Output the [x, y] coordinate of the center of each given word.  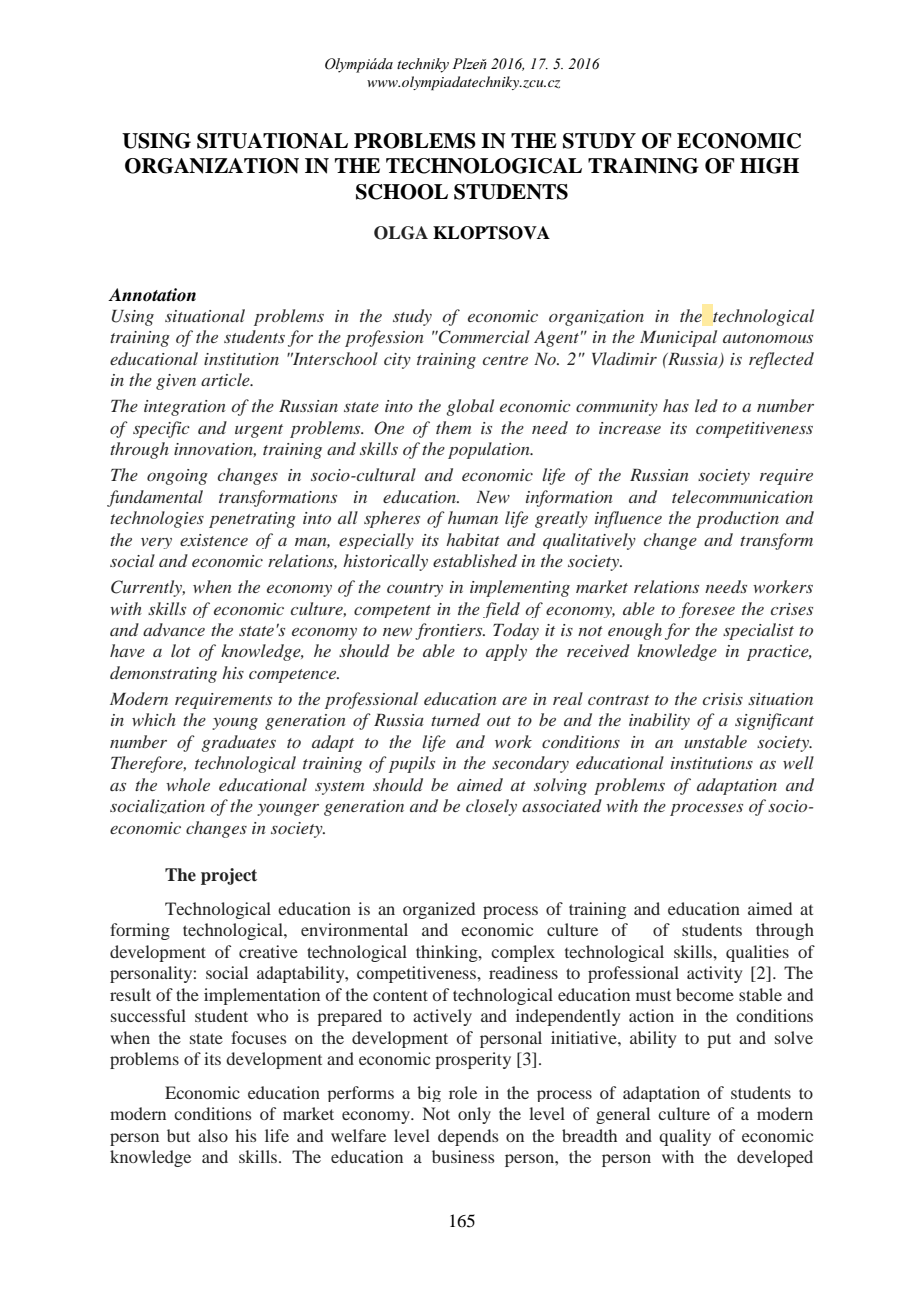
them [453, 427]
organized [439, 910]
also [213, 1135]
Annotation [152, 295]
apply [506, 652]
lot [181, 650]
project [229, 876]
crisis [723, 699]
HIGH [769, 166]
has [676, 405]
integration [184, 408]
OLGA [401, 233]
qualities [757, 953]
